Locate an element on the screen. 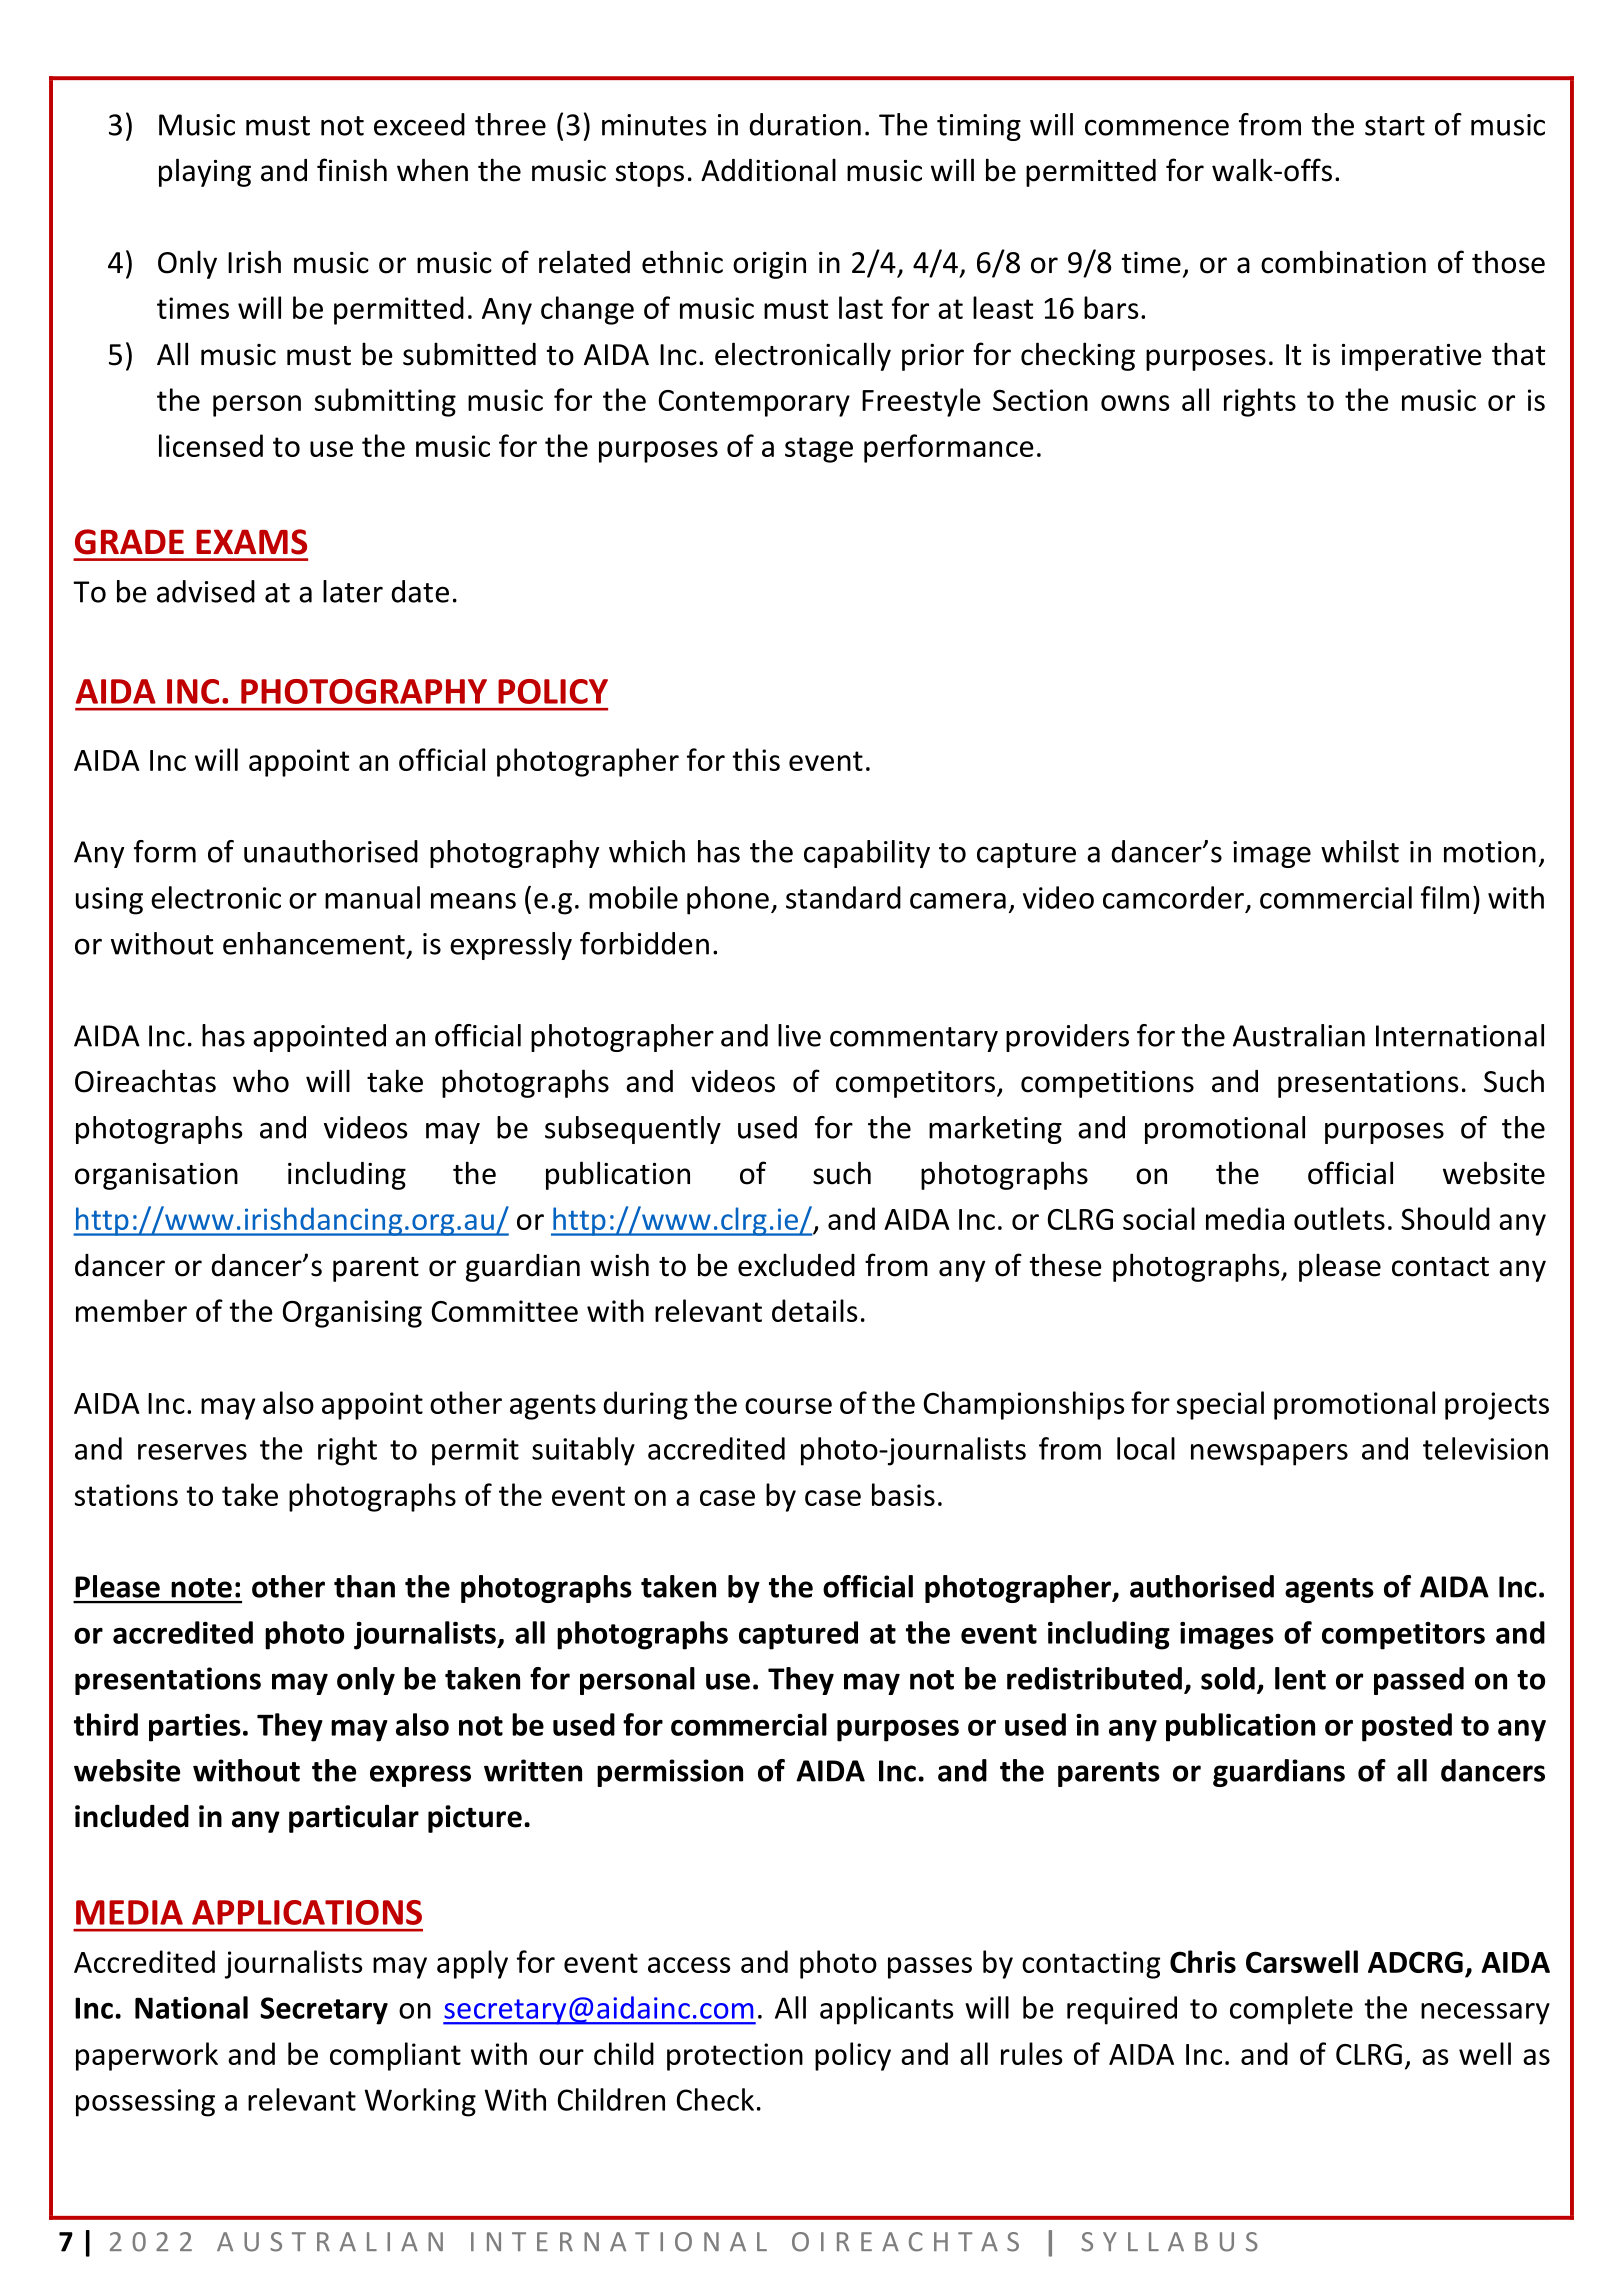 Image resolution: width=1623 pixels, height=2296 pixels. protection is located at coordinates (735, 2057).
